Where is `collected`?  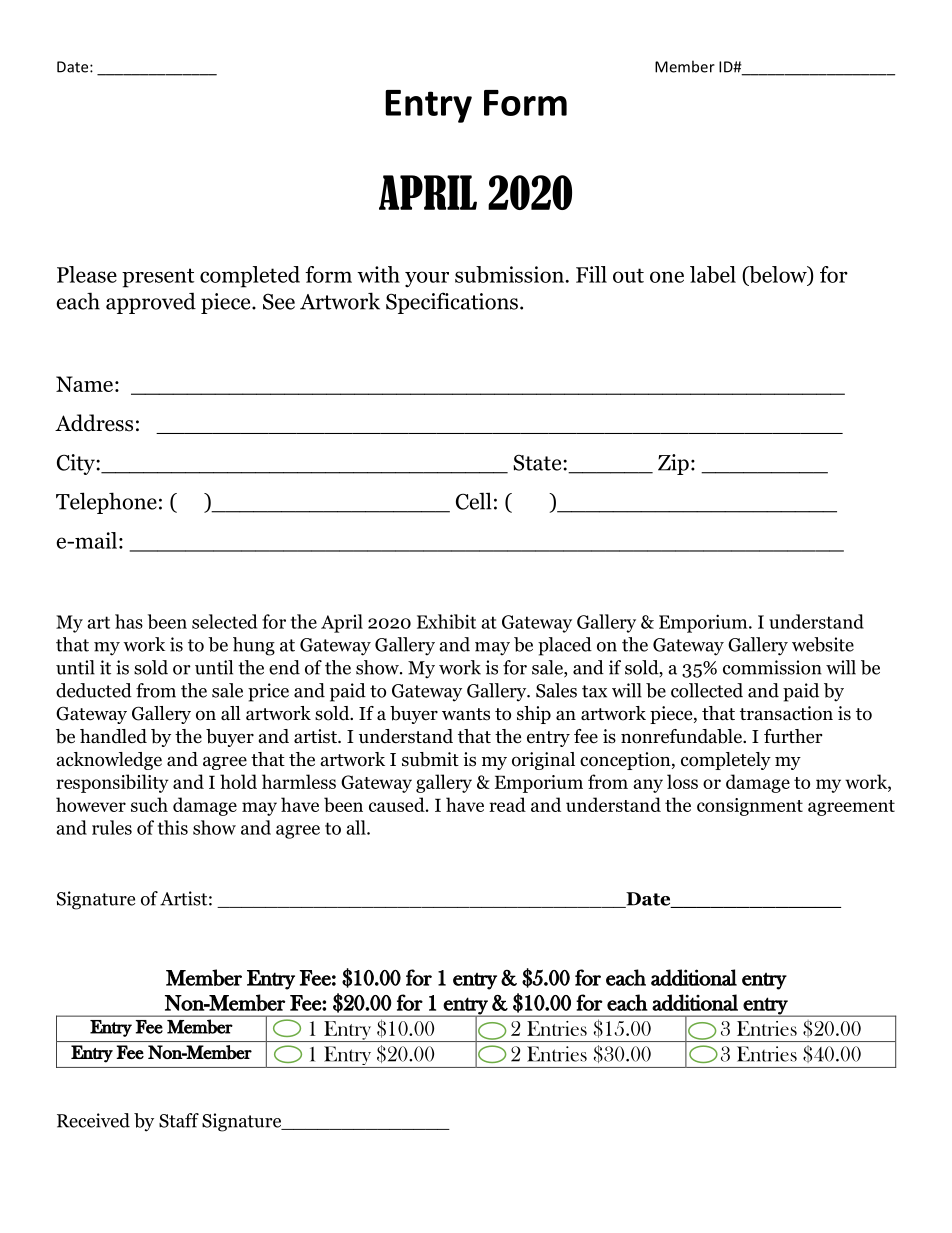
collected is located at coordinates (707, 690).
